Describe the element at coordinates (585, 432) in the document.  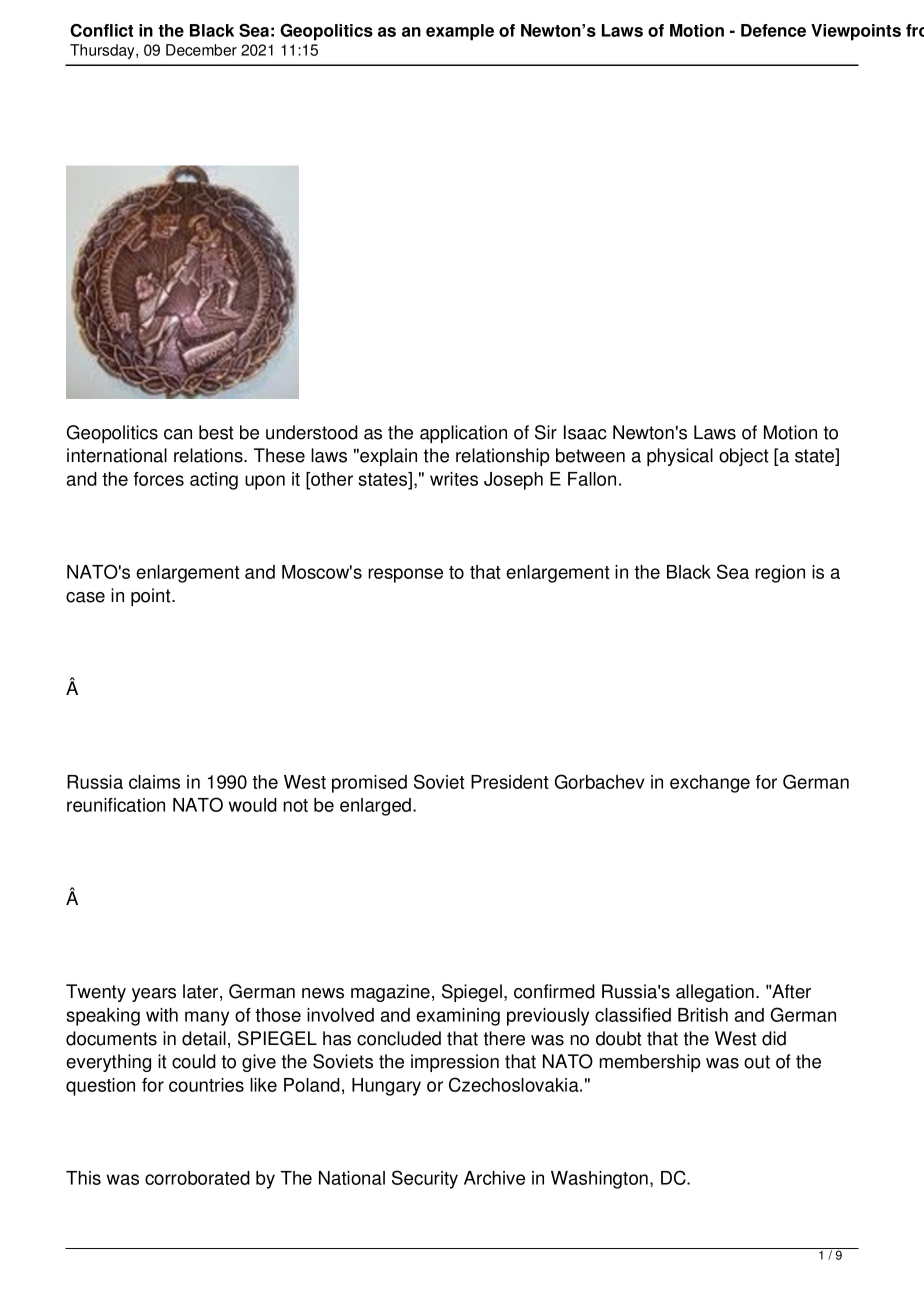
I see `Isaac` at that location.
